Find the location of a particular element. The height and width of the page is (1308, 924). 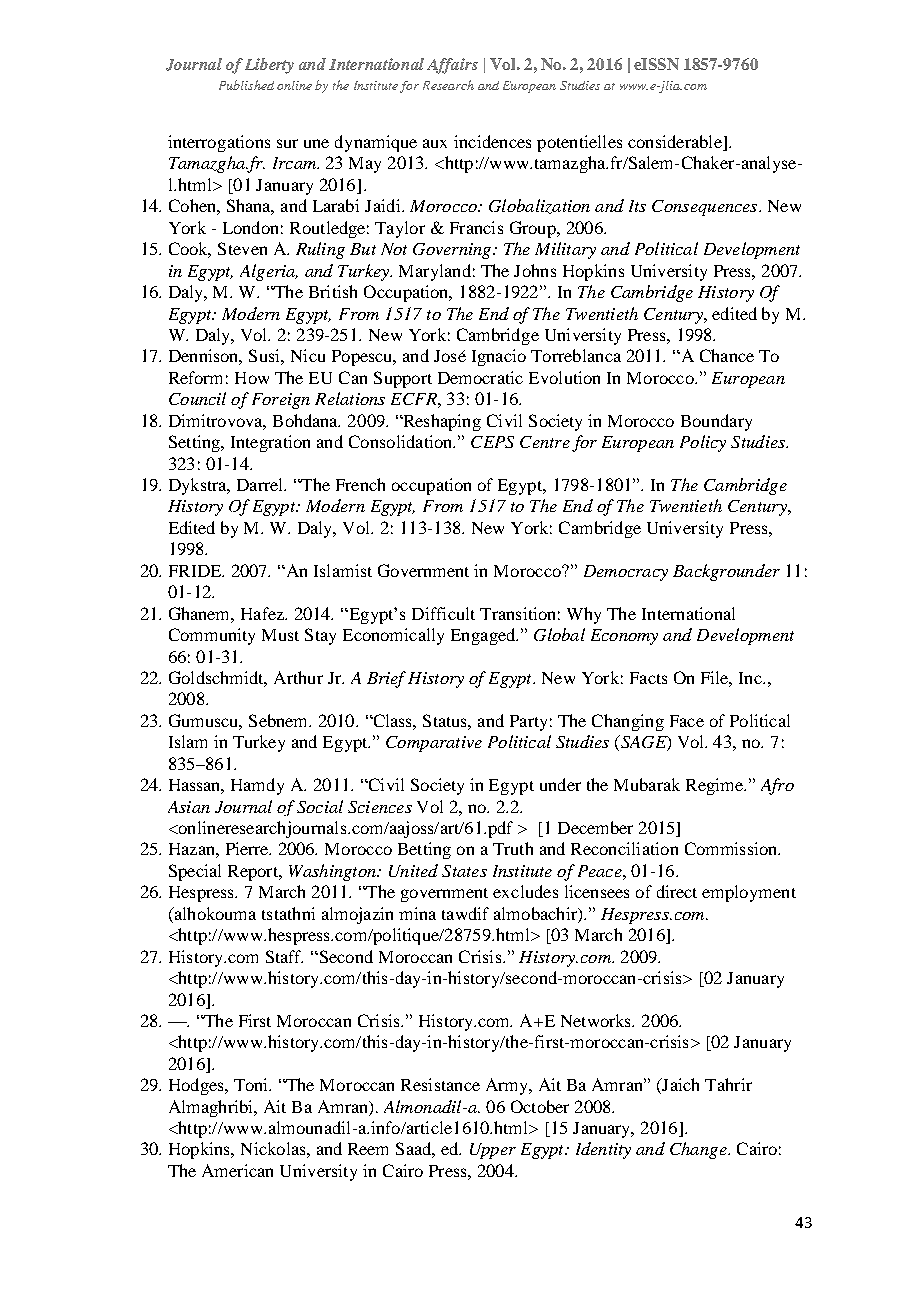

Published is located at coordinates (246, 85).
